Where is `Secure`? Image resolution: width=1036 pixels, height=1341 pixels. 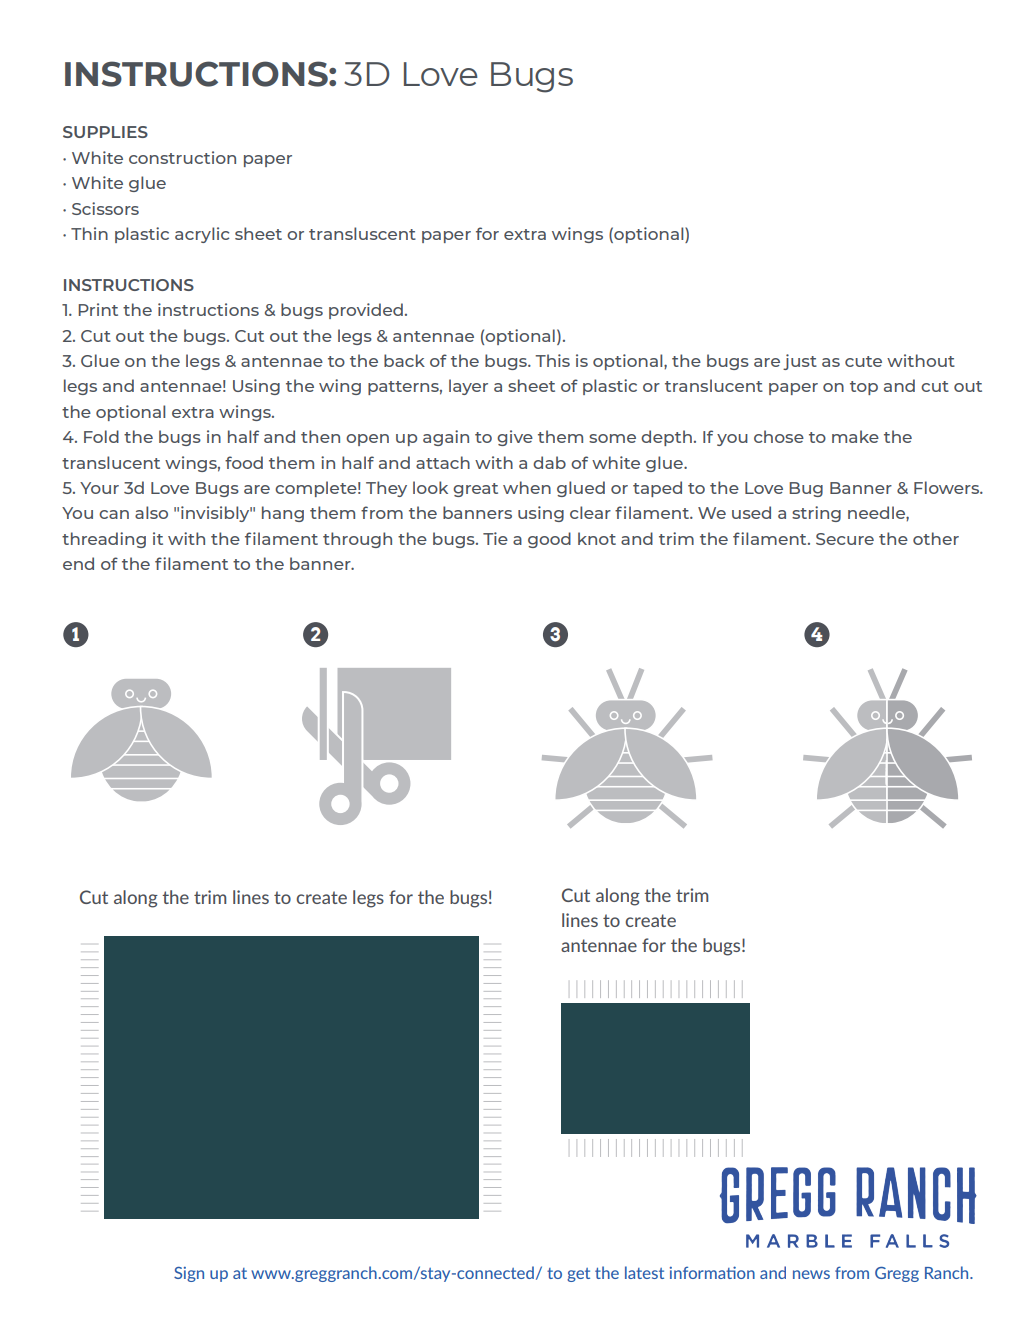
Secure is located at coordinates (845, 539).
